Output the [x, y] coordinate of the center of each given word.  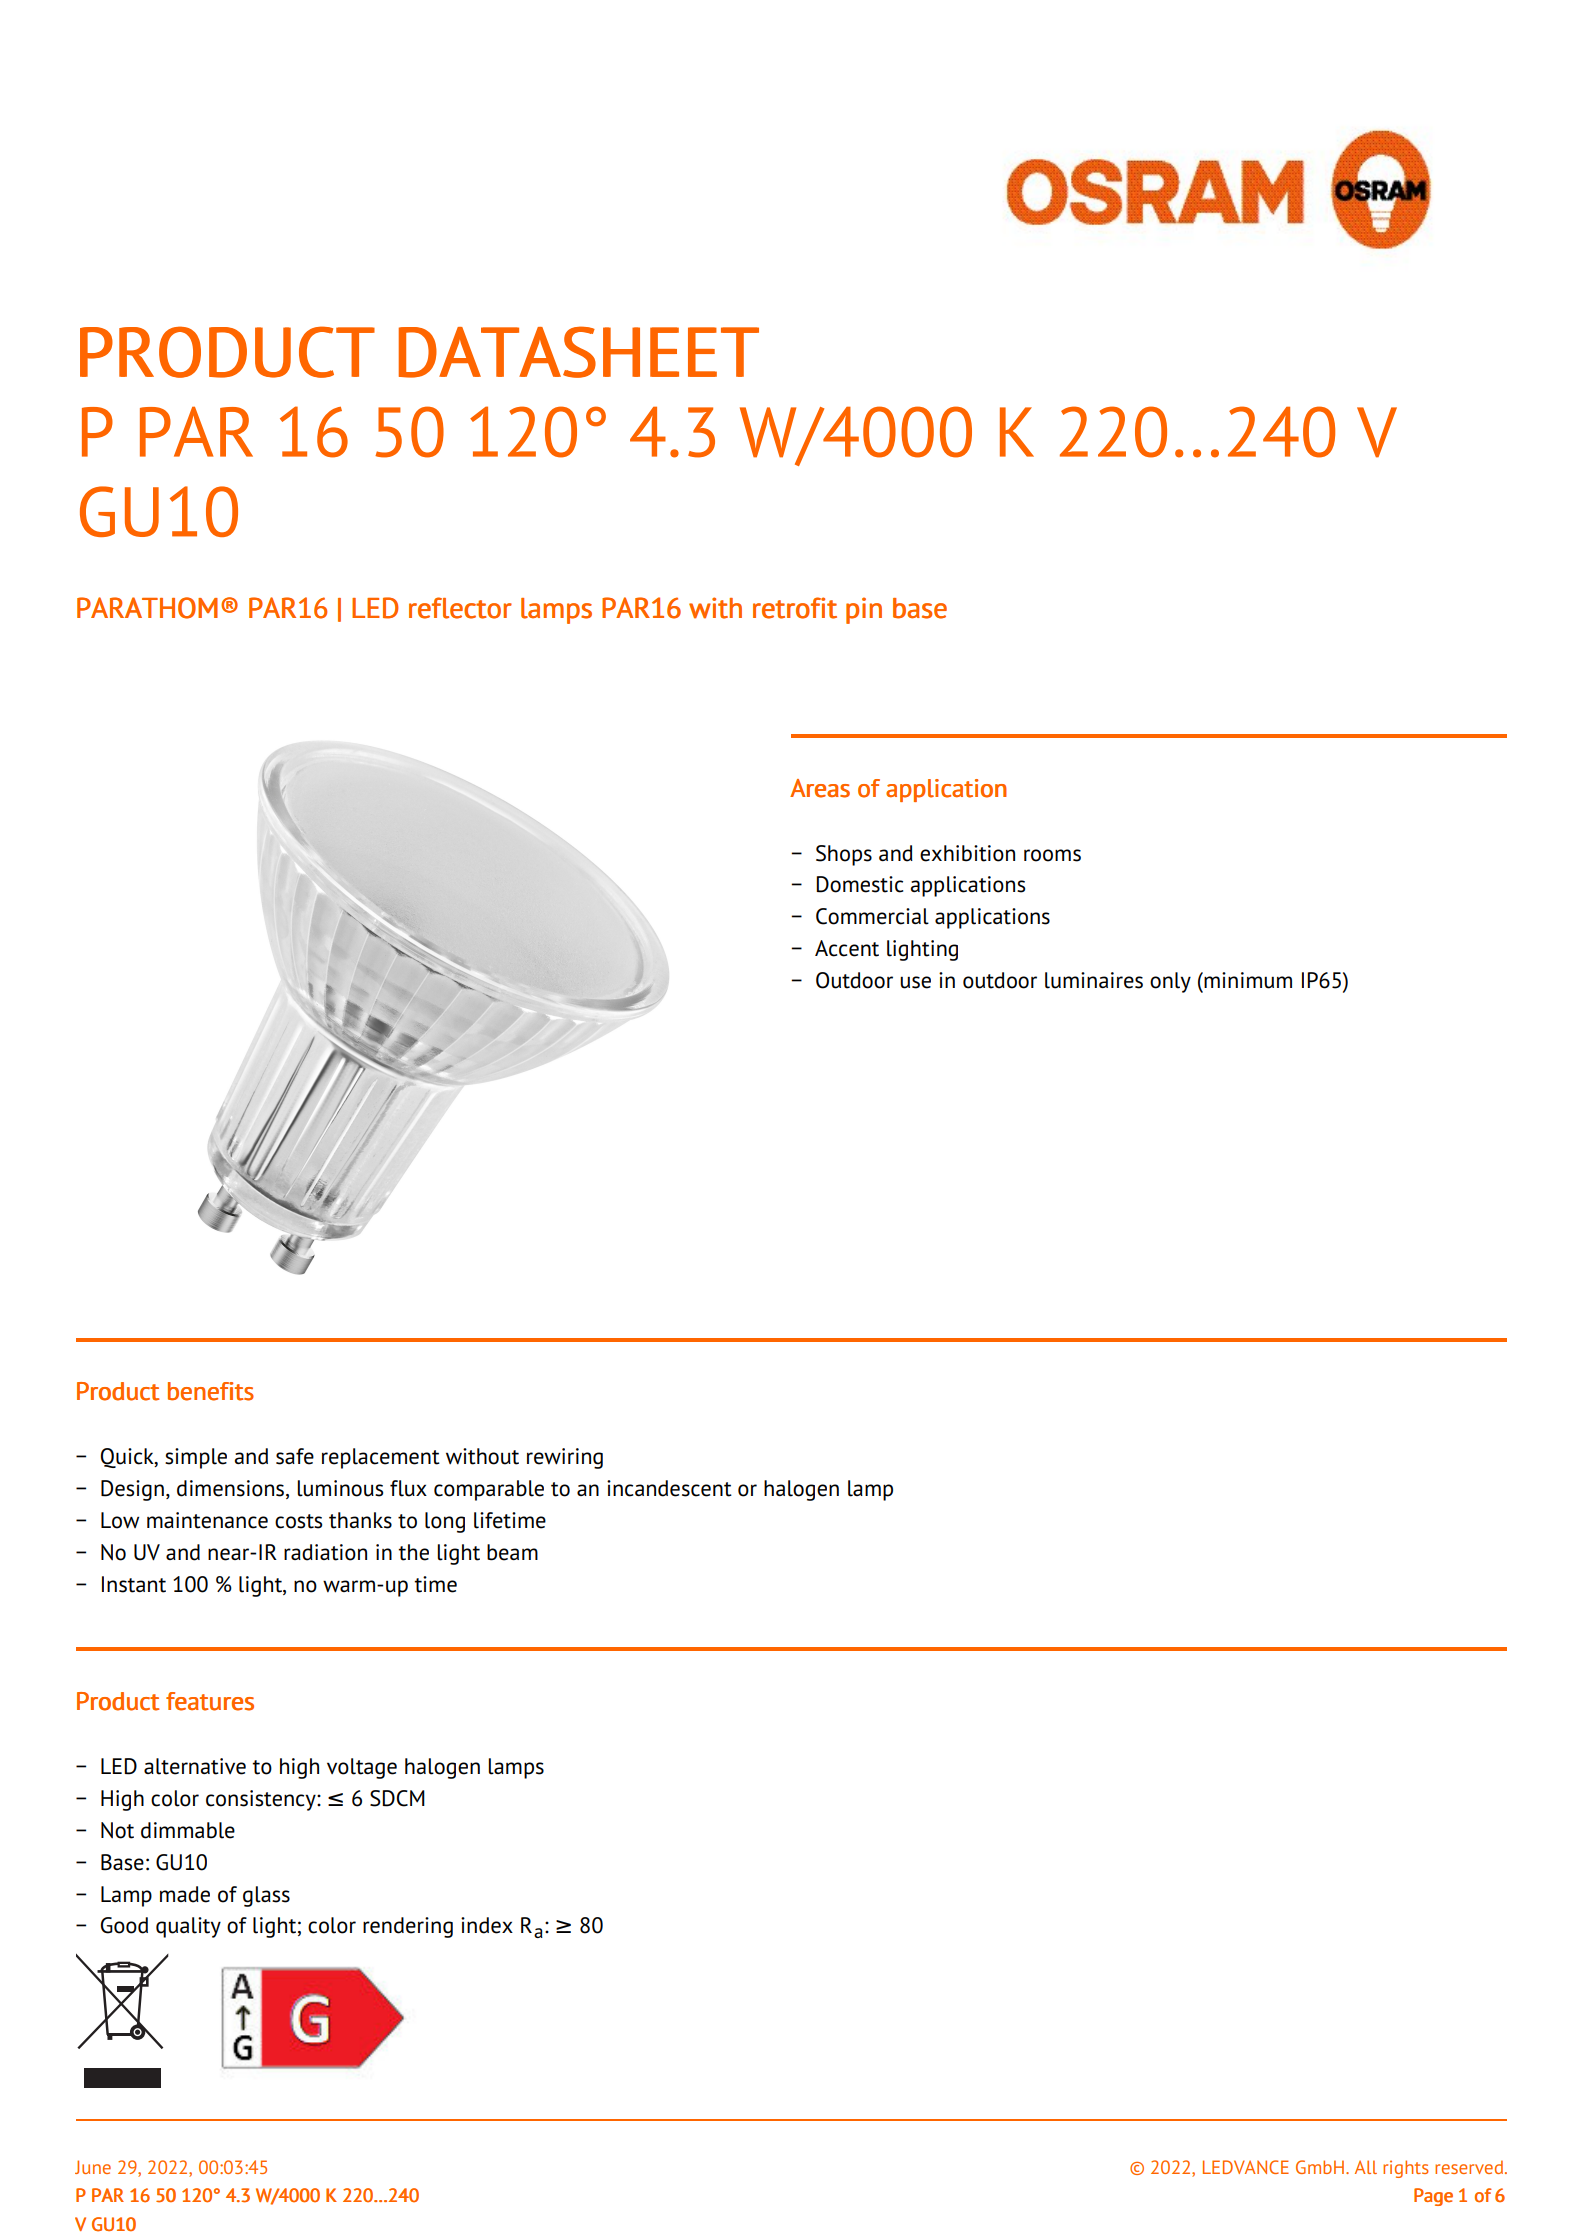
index [487, 1925]
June [93, 2167]
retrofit [795, 608]
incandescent [669, 1488]
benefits [211, 1391]
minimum [1247, 980]
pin [864, 610]
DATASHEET [579, 352]
